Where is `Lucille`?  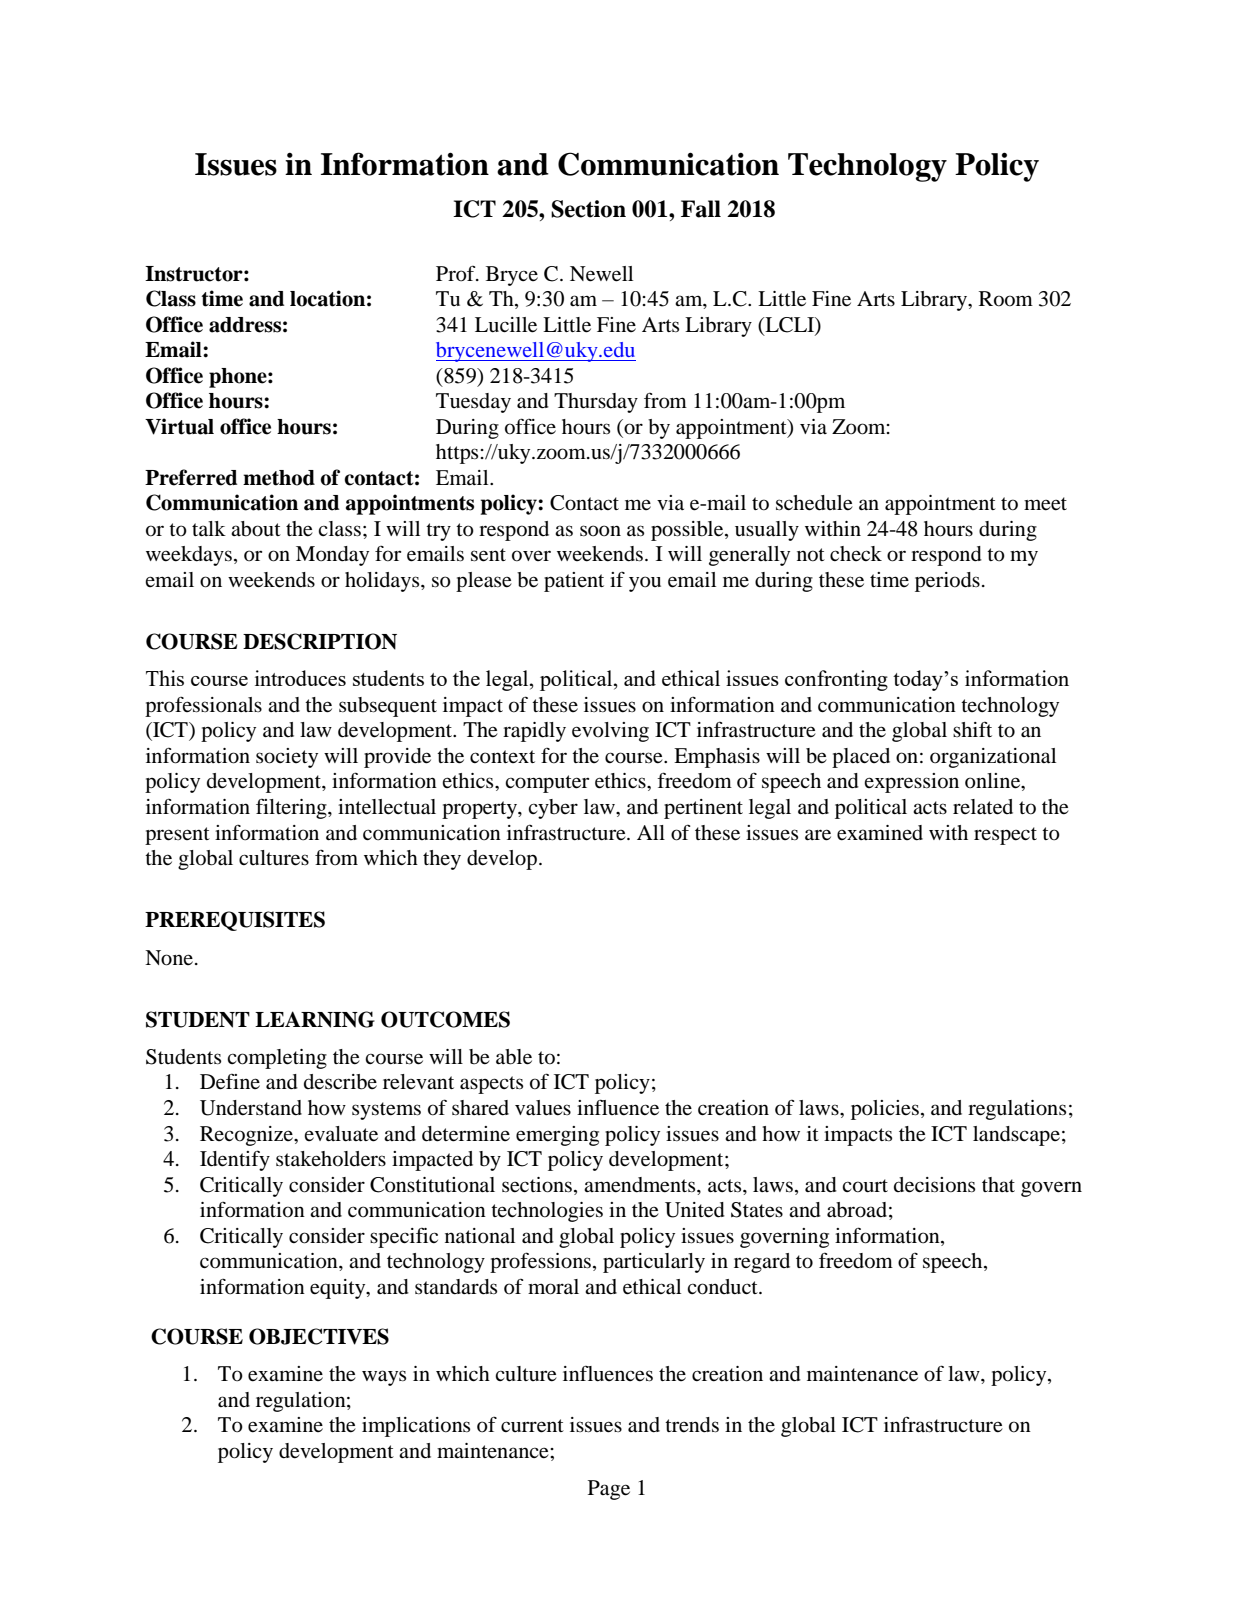
Lucille is located at coordinates (506, 325).
